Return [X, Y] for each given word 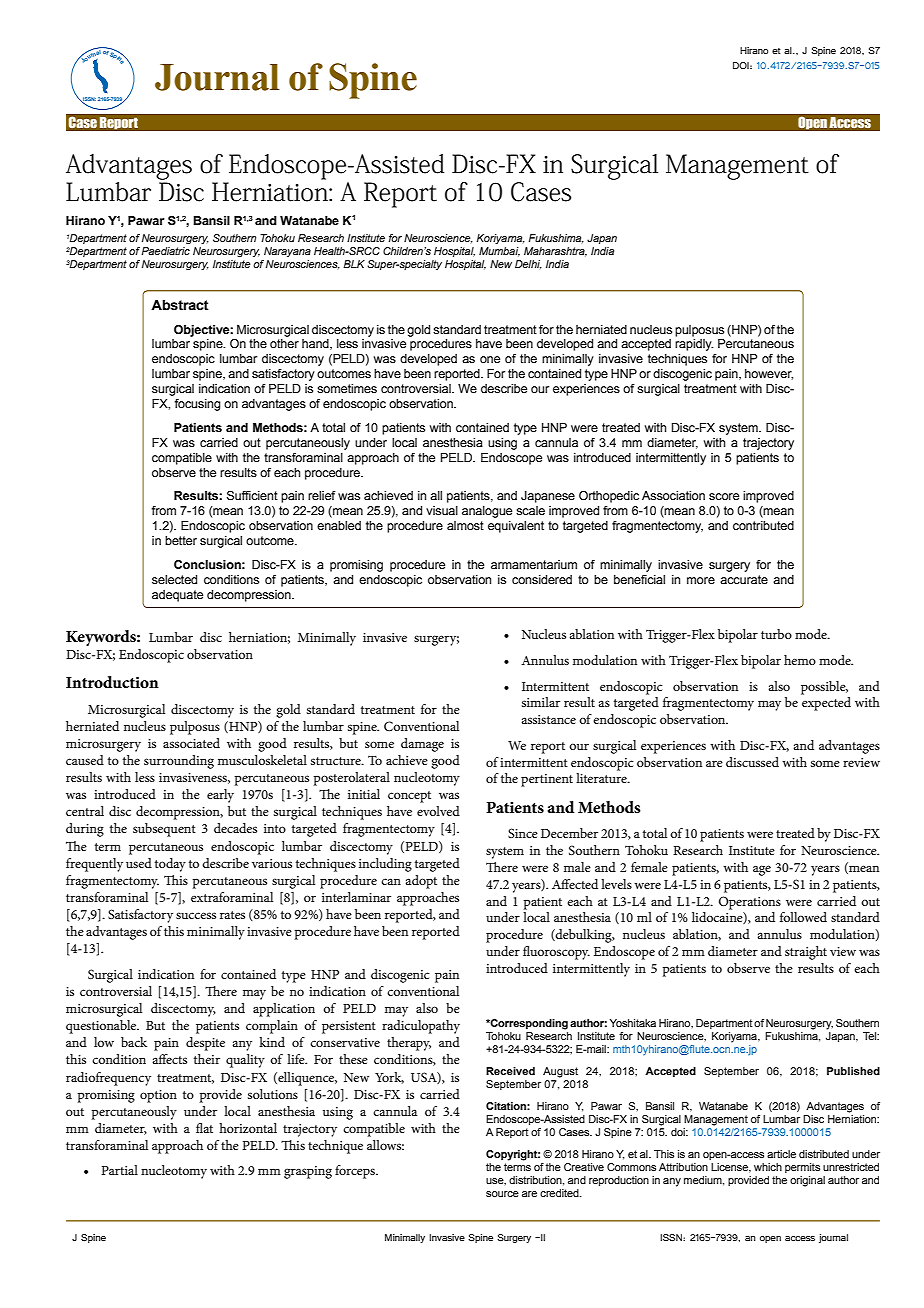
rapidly [694, 345]
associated [191, 743]
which [768, 1167]
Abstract [180, 305]
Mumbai [499, 252]
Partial [119, 1170]
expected [826, 704]
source [502, 1194]
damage [422, 745]
